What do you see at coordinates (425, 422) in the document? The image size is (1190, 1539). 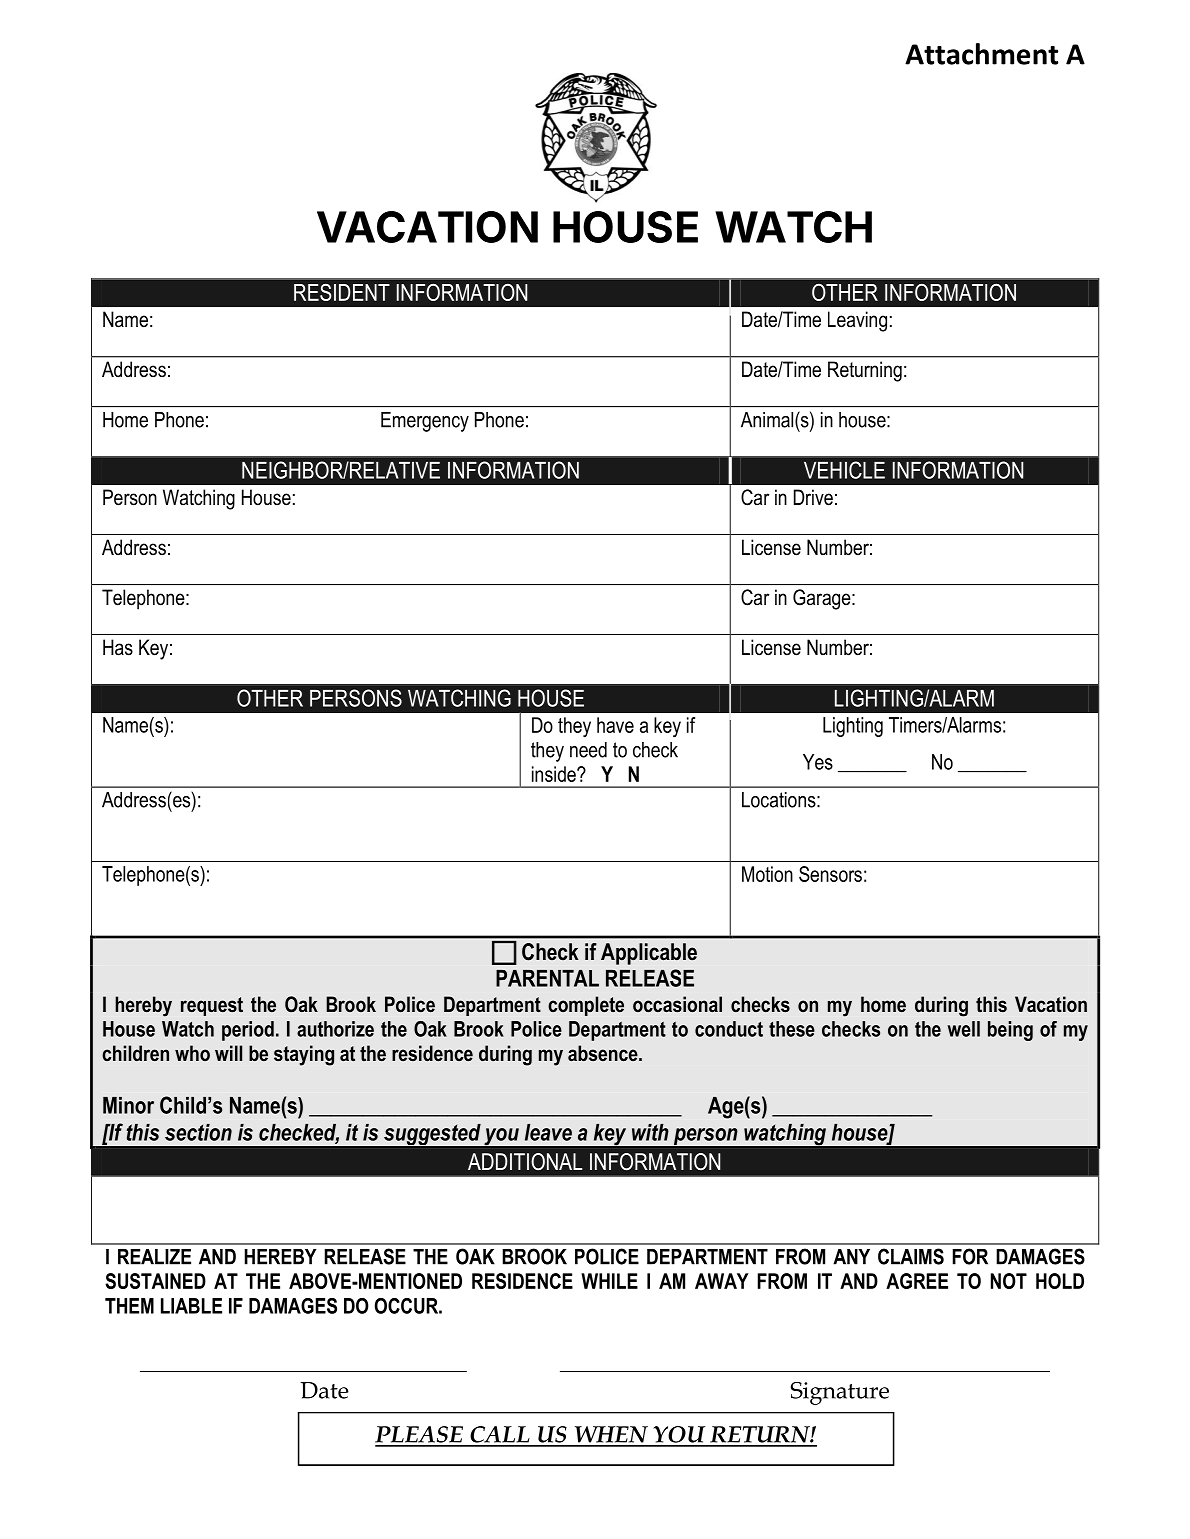 I see `Emergency` at bounding box center [425, 422].
